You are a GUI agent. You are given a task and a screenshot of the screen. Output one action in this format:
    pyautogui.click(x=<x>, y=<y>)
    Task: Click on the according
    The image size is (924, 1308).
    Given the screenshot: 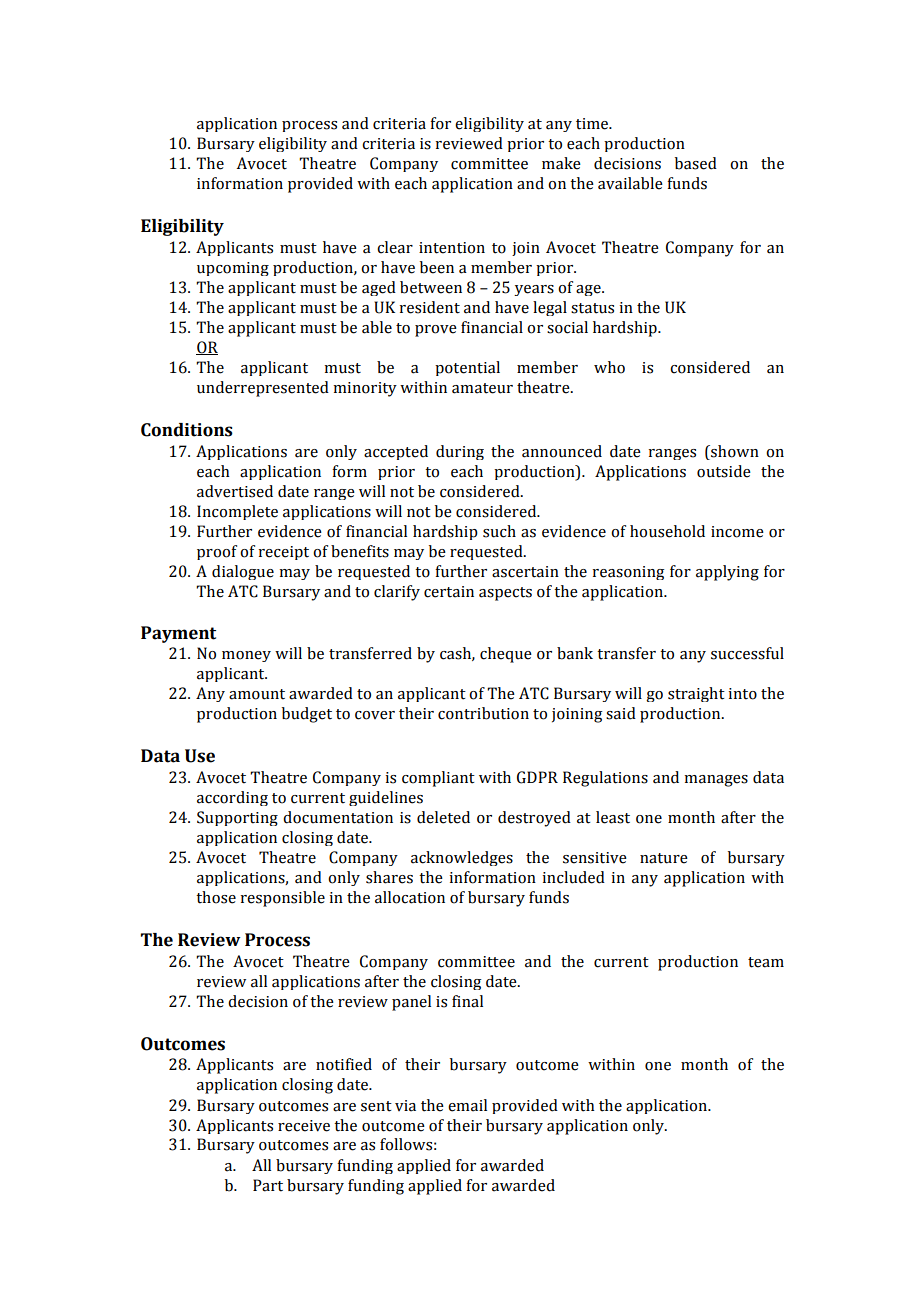 What is the action you would take?
    pyautogui.click(x=232, y=798)
